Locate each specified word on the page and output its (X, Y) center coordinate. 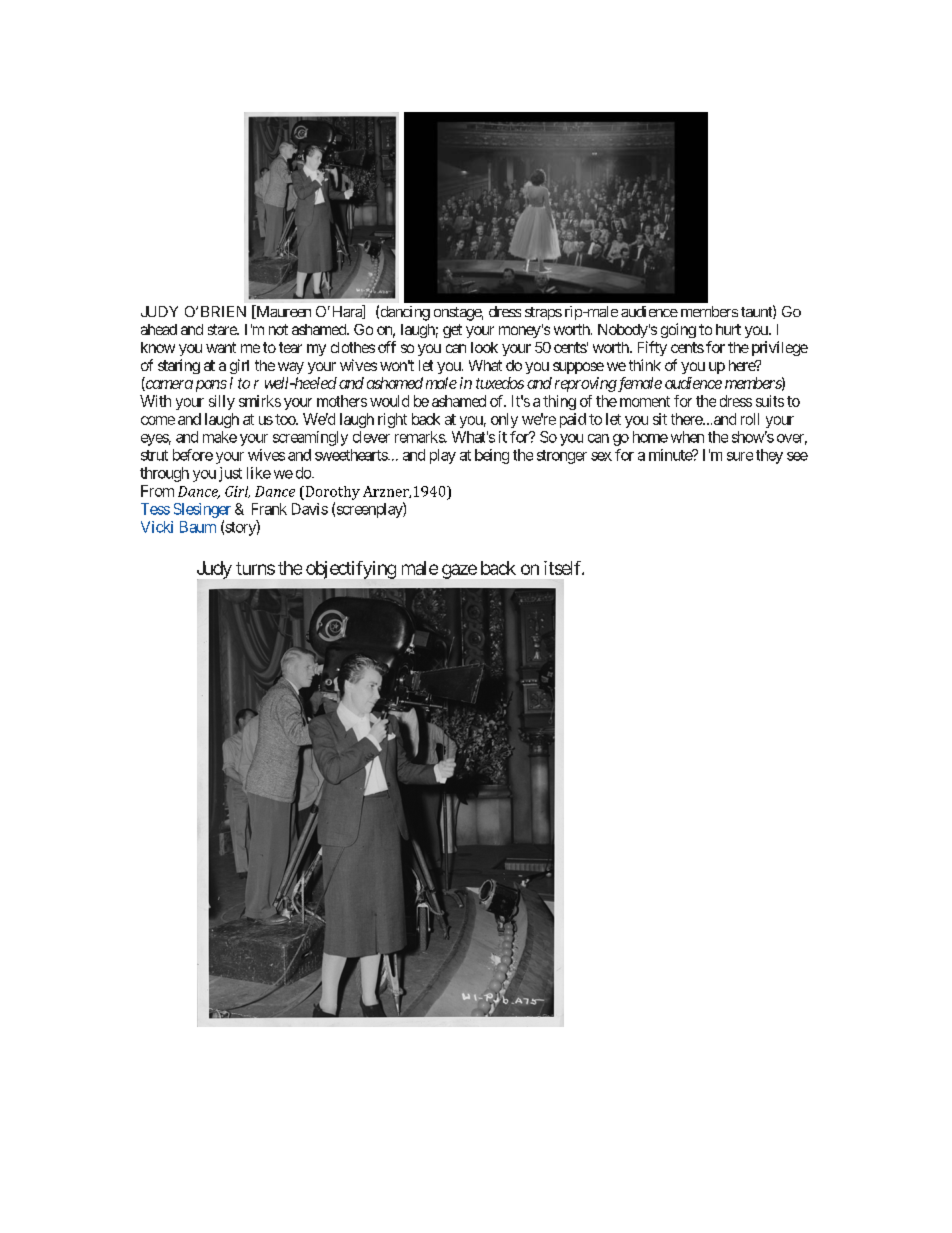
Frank (269, 509)
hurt (728, 329)
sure (740, 456)
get (452, 331)
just (230, 474)
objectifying (351, 570)
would (389, 401)
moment (645, 401)
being (492, 456)
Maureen (282, 312)
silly (222, 402)
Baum (198, 527)
